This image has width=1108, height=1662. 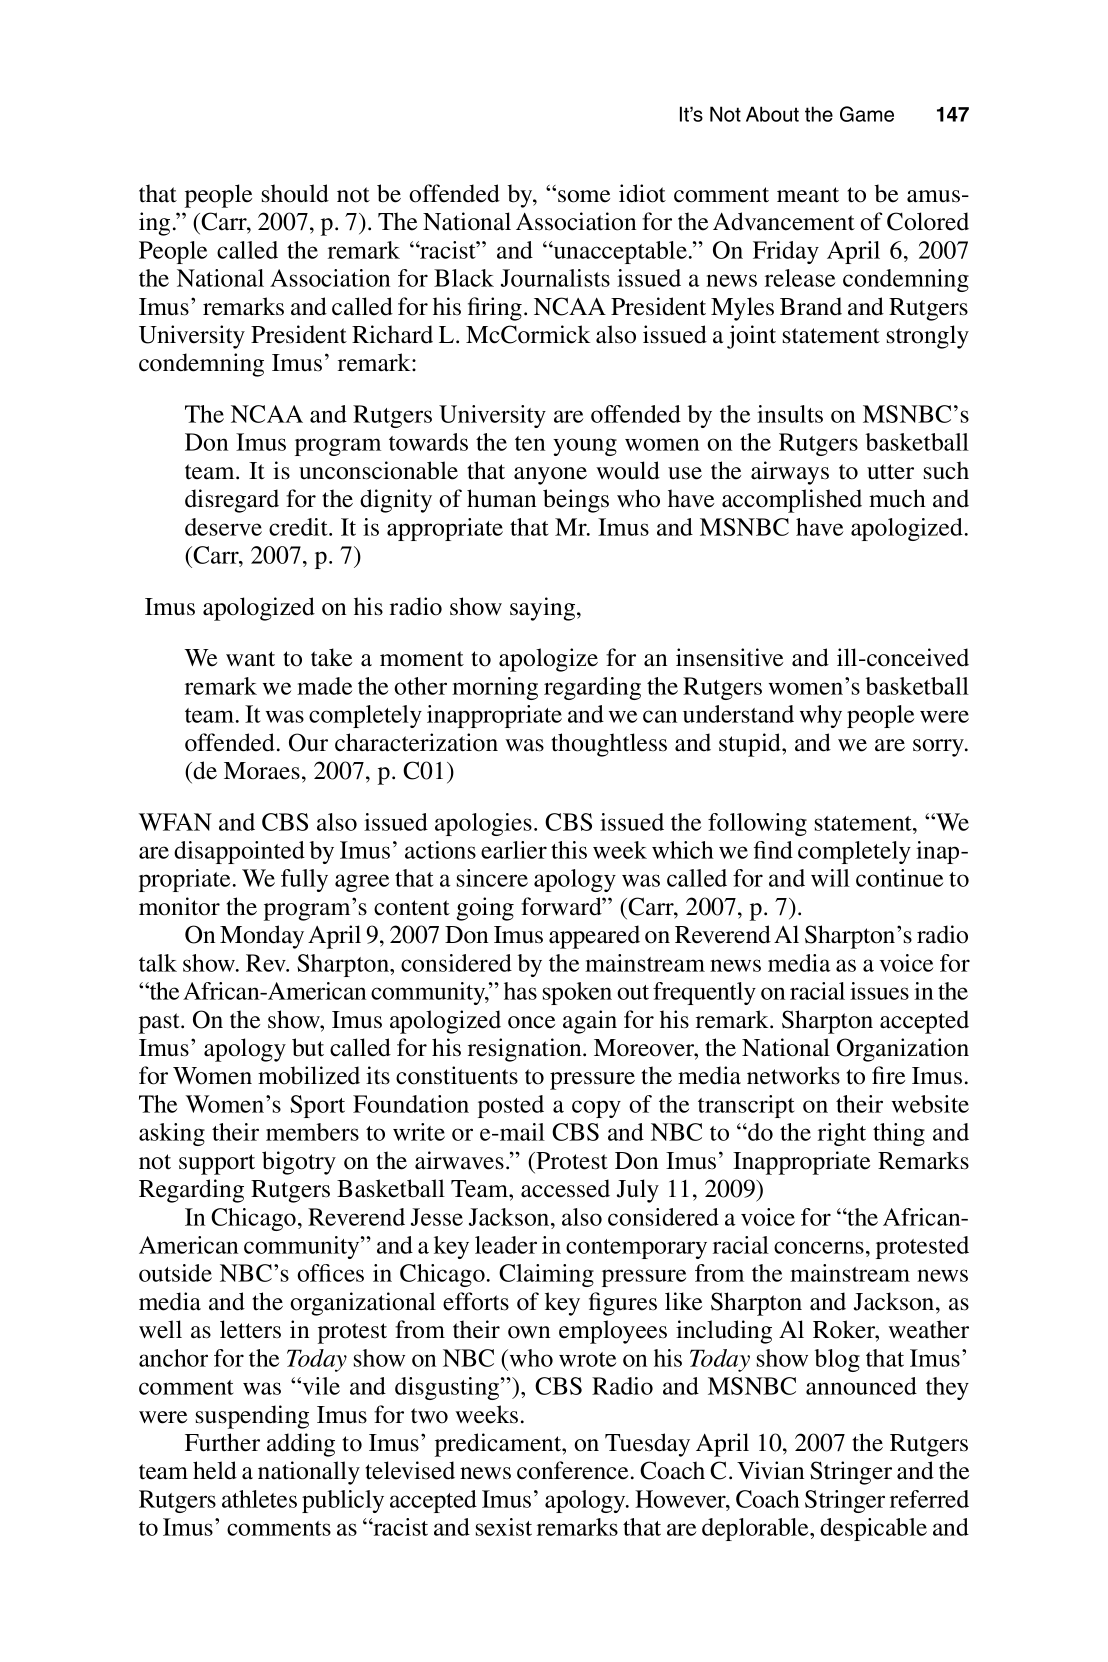 I want to click on right, so click(x=842, y=1134).
